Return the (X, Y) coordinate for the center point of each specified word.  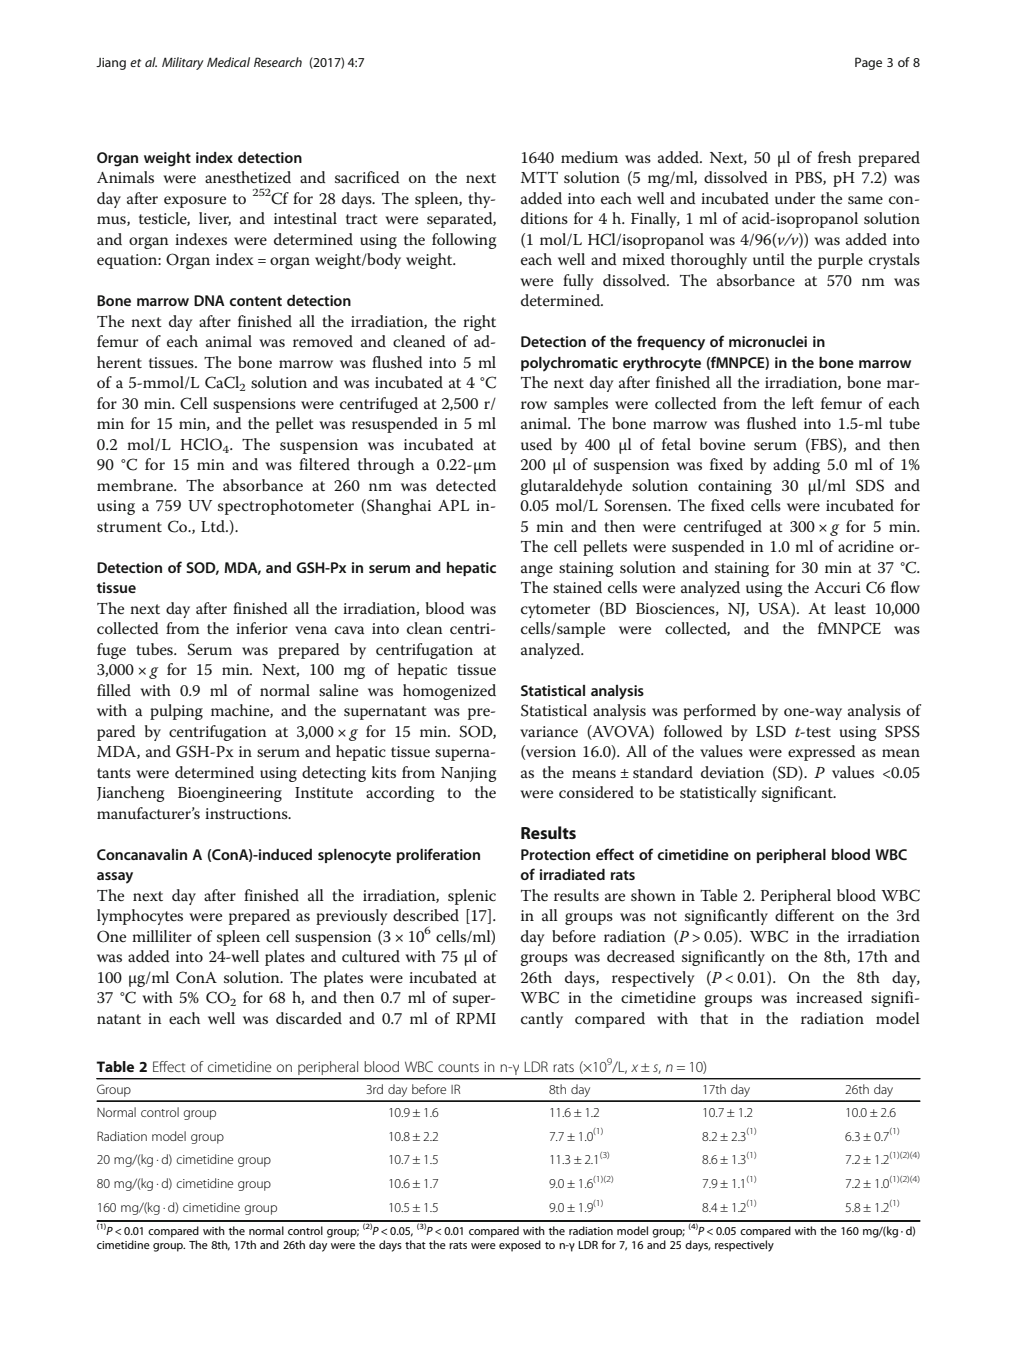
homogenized (449, 692)
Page (868, 63)
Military (183, 63)
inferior (262, 628)
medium (589, 157)
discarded (309, 1018)
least (850, 608)
